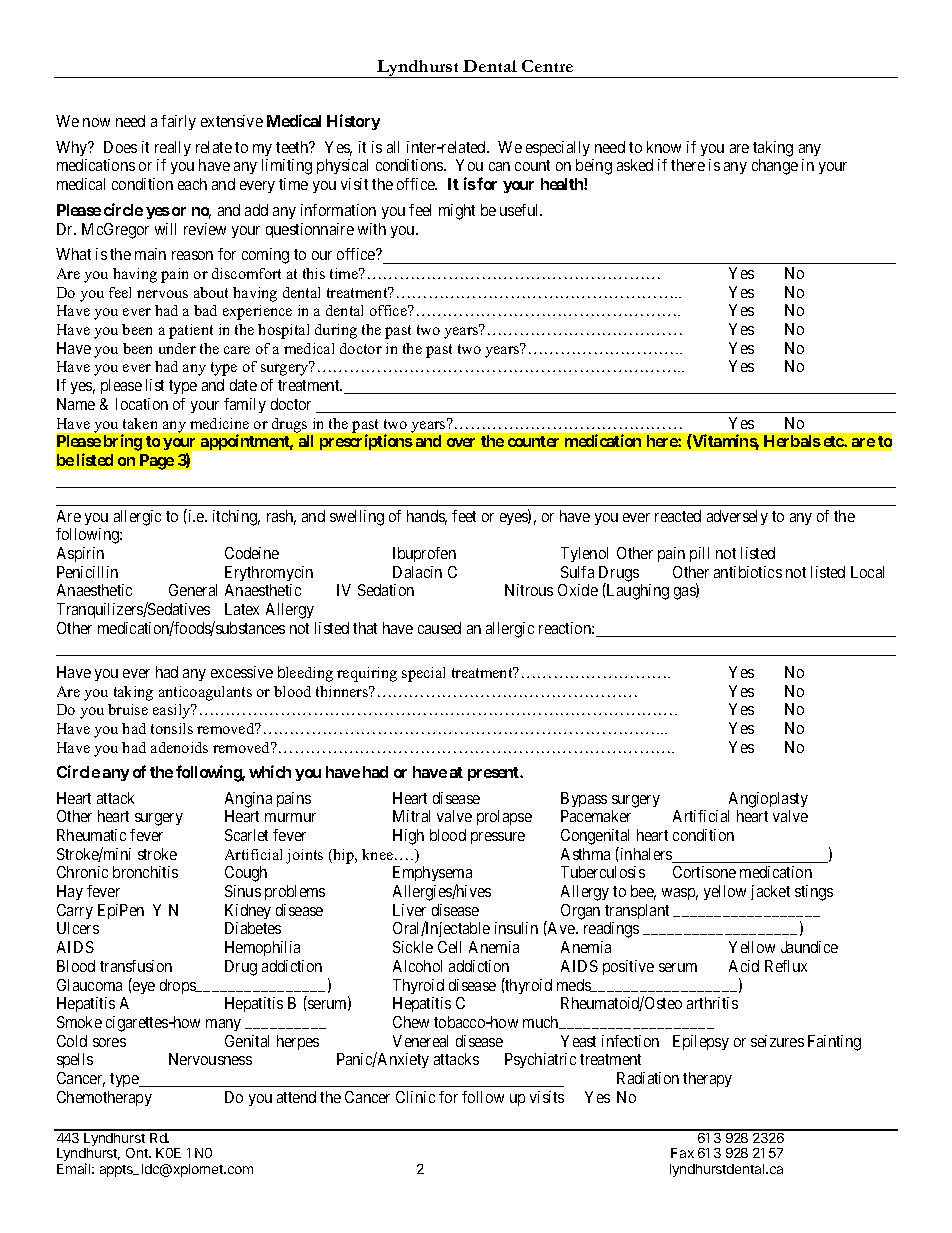 The image size is (952, 1233). What do you see at coordinates (504, 817) in the page?
I see `prolapse` at bounding box center [504, 817].
